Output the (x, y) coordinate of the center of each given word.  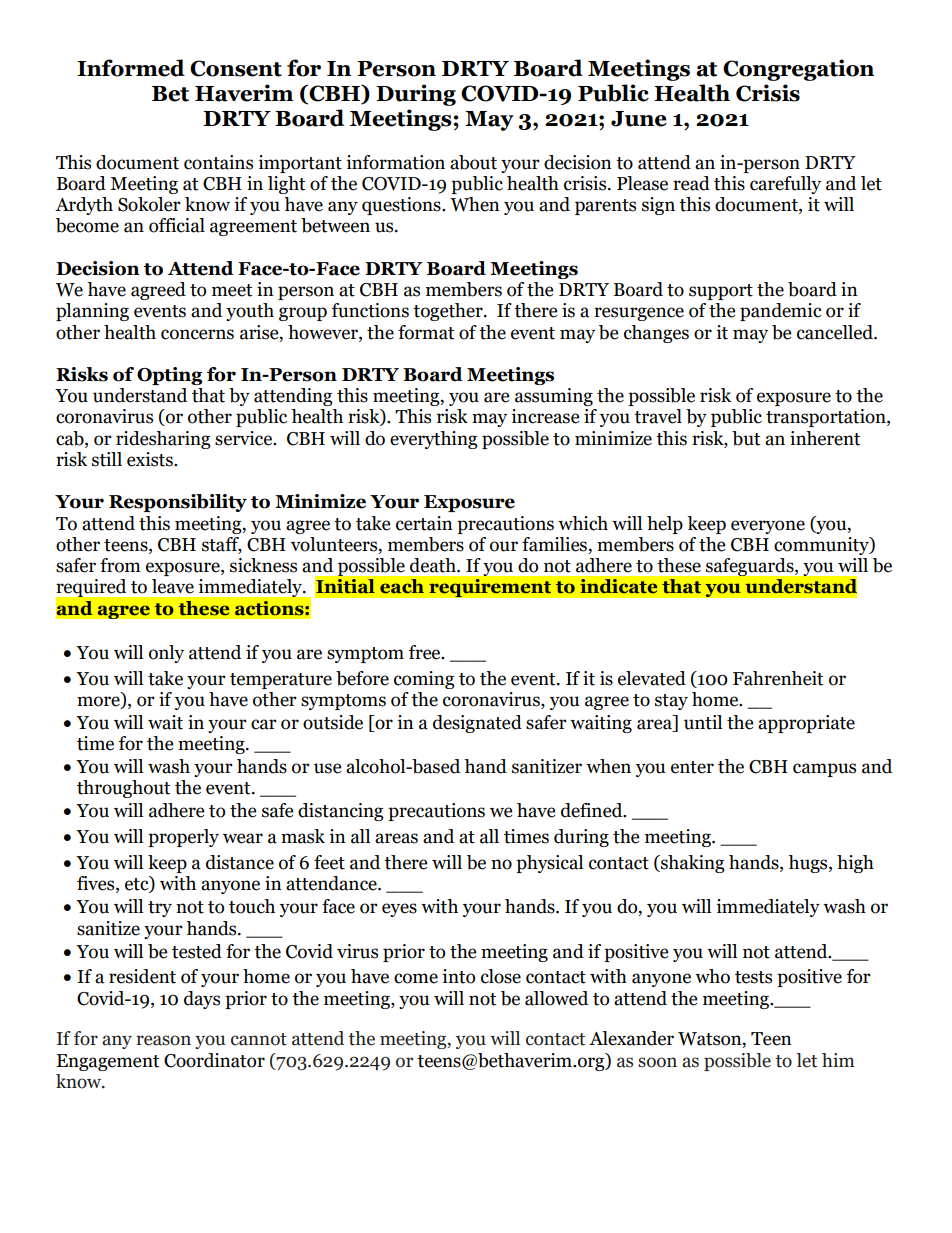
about (473, 162)
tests (753, 977)
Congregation (798, 70)
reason (163, 1040)
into (458, 976)
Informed (131, 68)
